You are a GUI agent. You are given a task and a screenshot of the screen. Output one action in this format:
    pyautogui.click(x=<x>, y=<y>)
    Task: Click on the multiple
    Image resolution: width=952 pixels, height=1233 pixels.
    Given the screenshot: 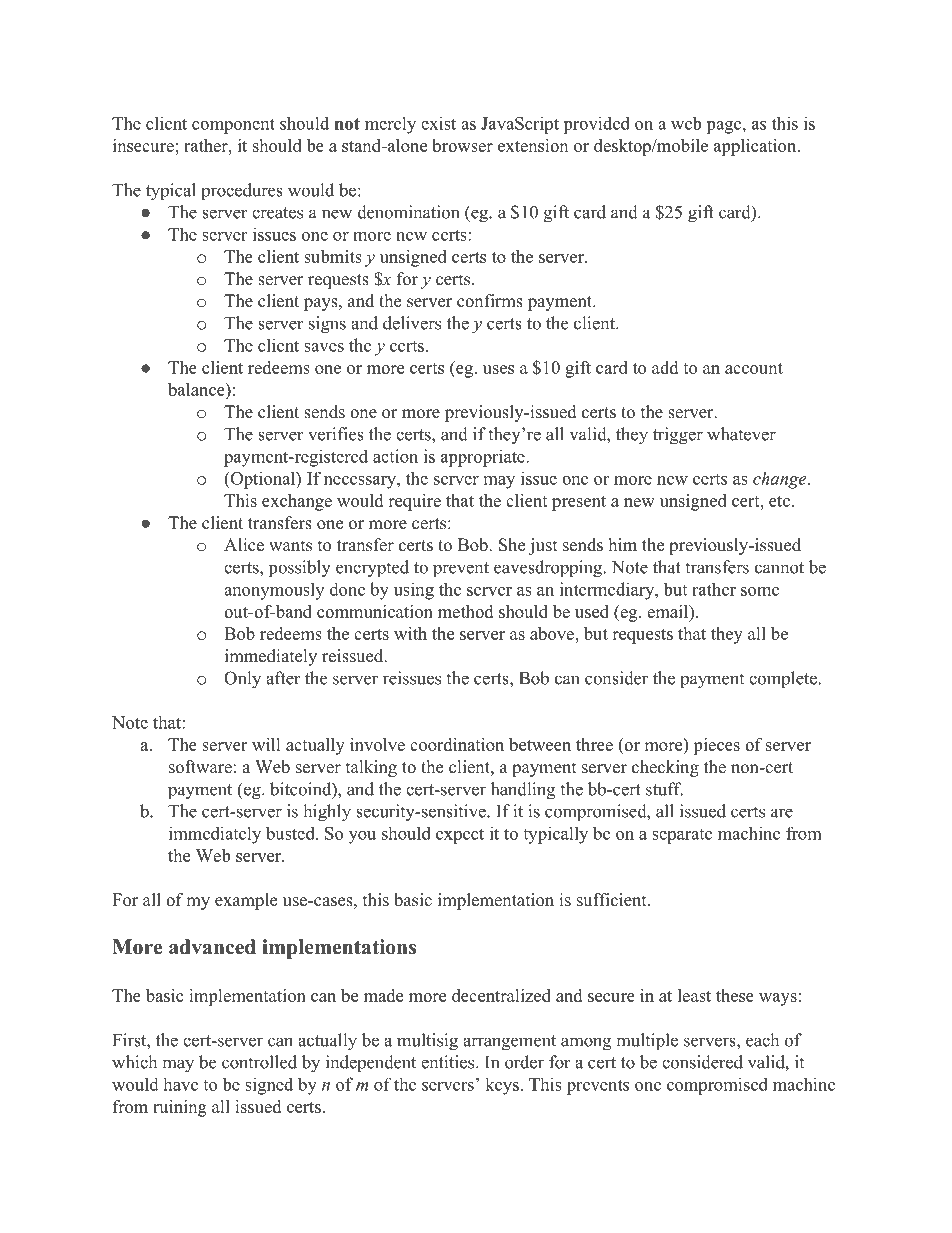 What is the action you would take?
    pyautogui.click(x=647, y=1042)
